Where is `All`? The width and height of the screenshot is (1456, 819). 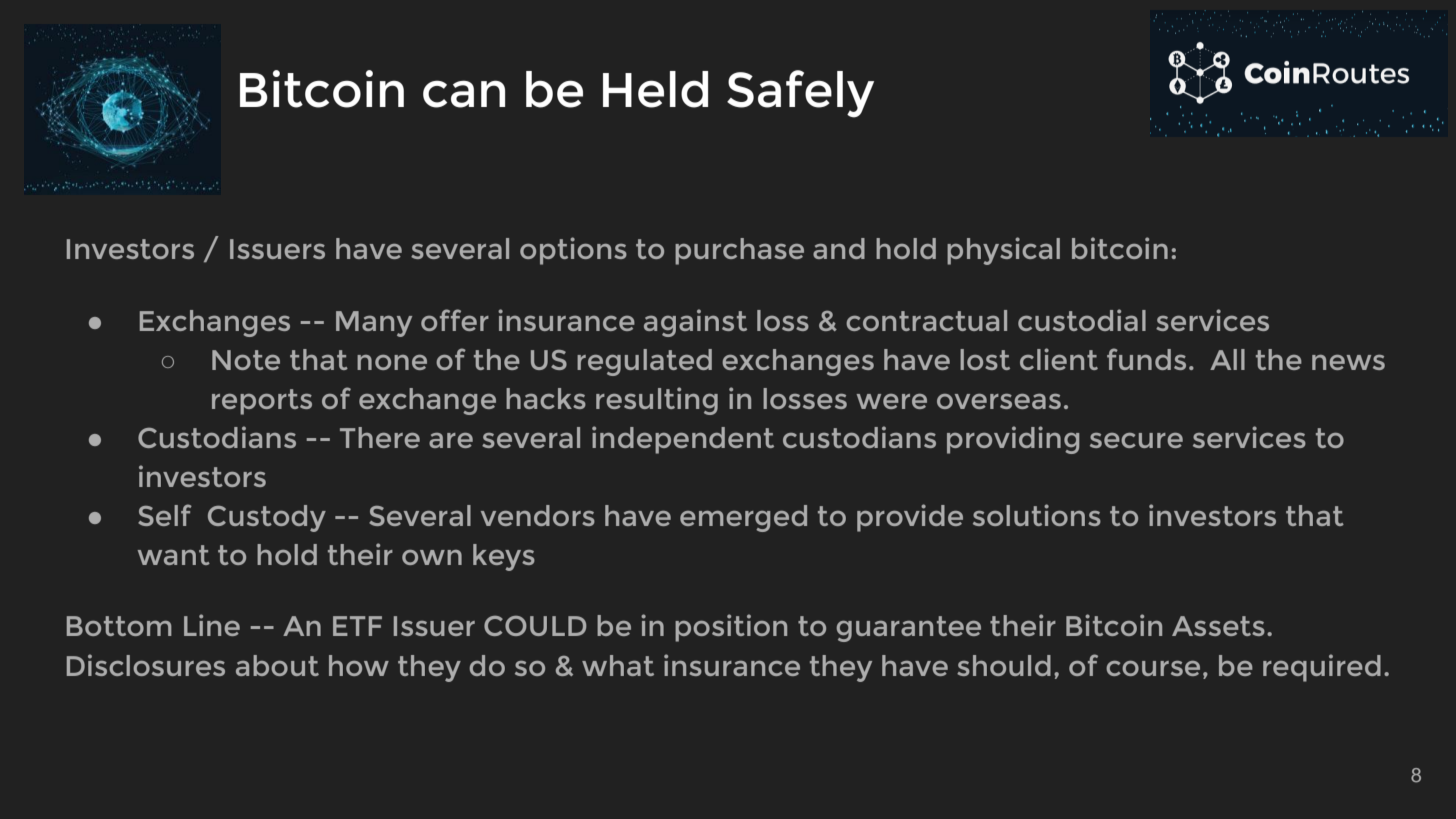
All is located at coordinates (1227, 359).
